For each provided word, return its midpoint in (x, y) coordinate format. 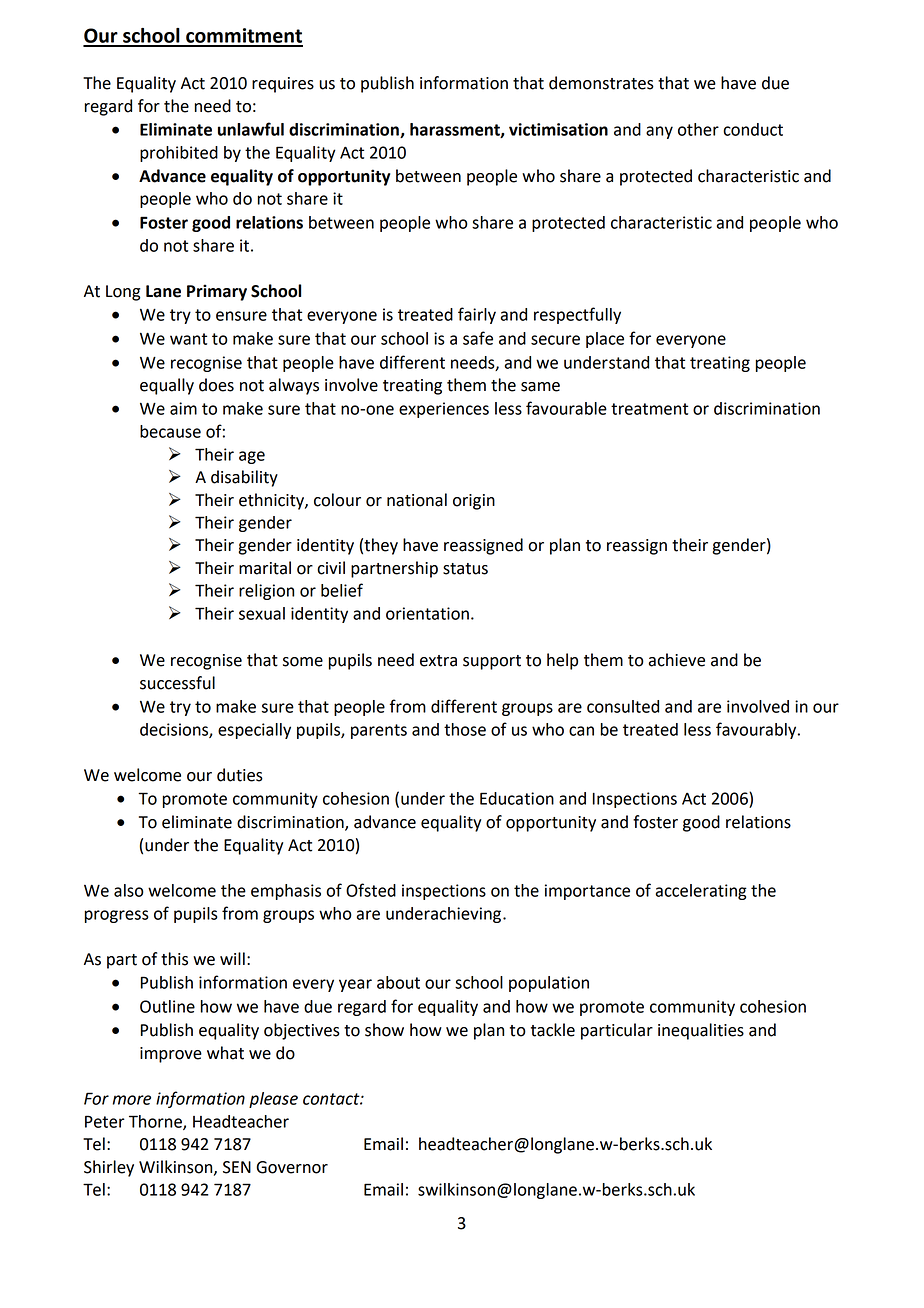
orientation (427, 613)
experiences (444, 410)
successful (177, 683)
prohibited (179, 154)
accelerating (701, 892)
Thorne (156, 1122)
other (698, 129)
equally (167, 386)
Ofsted (371, 890)
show (384, 1030)
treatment (649, 409)
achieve (676, 660)
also (129, 890)
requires (283, 85)
